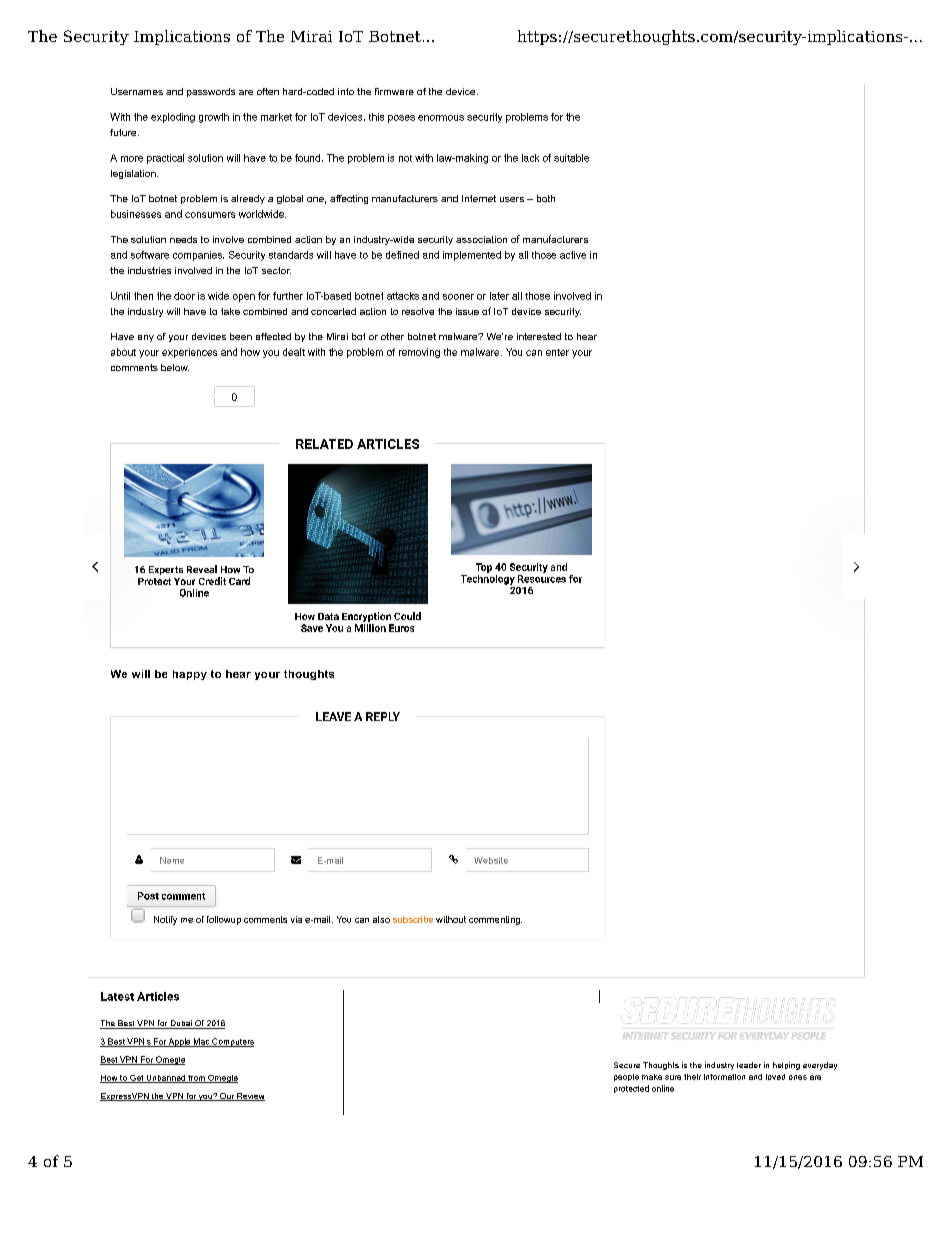 This screenshot has width=952, height=1233. Describe the element at coordinates (214, 118) in the screenshot. I see `growth` at that location.
